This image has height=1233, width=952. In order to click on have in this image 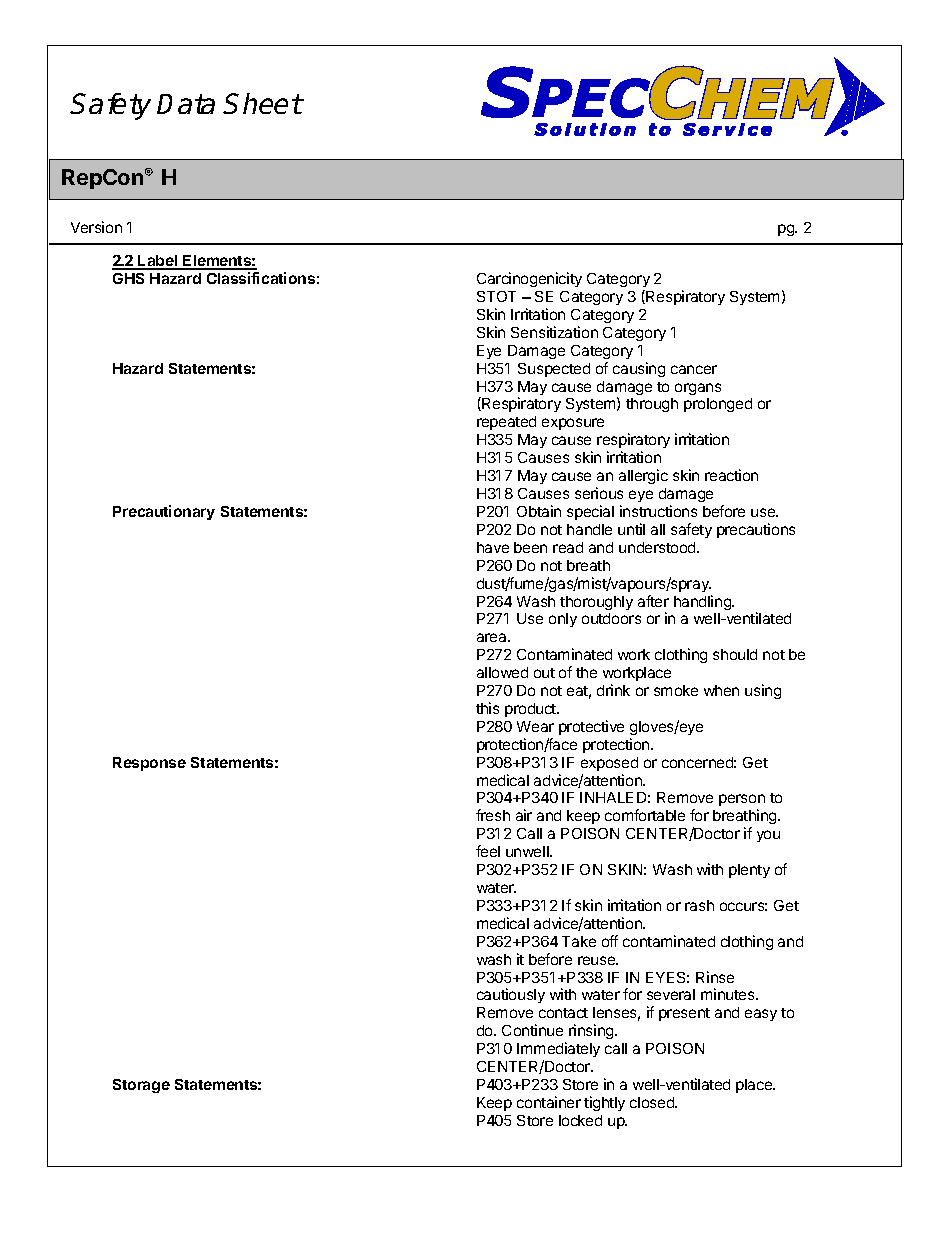, I will do `click(493, 547)`.
